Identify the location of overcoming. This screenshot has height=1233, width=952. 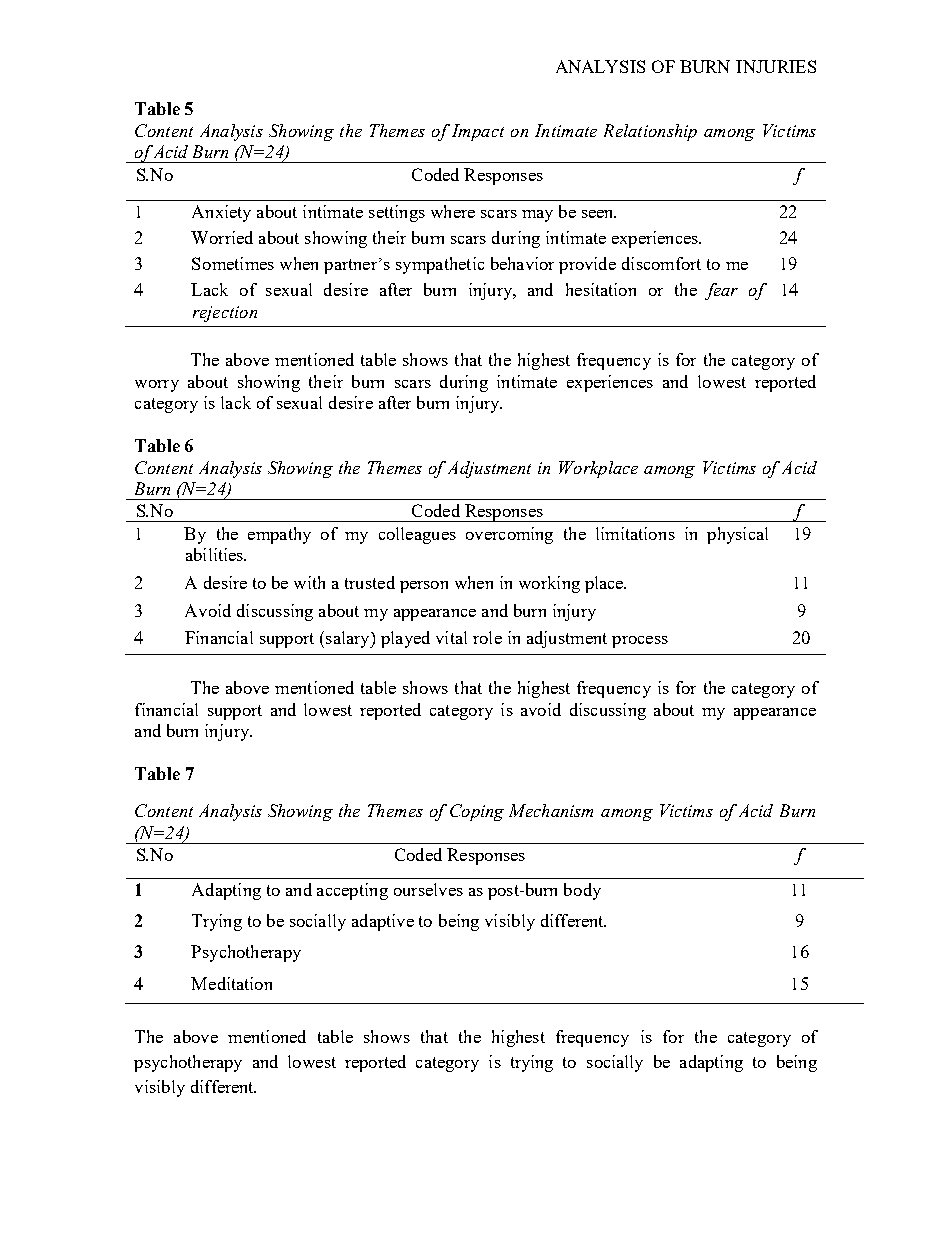
(509, 535).
